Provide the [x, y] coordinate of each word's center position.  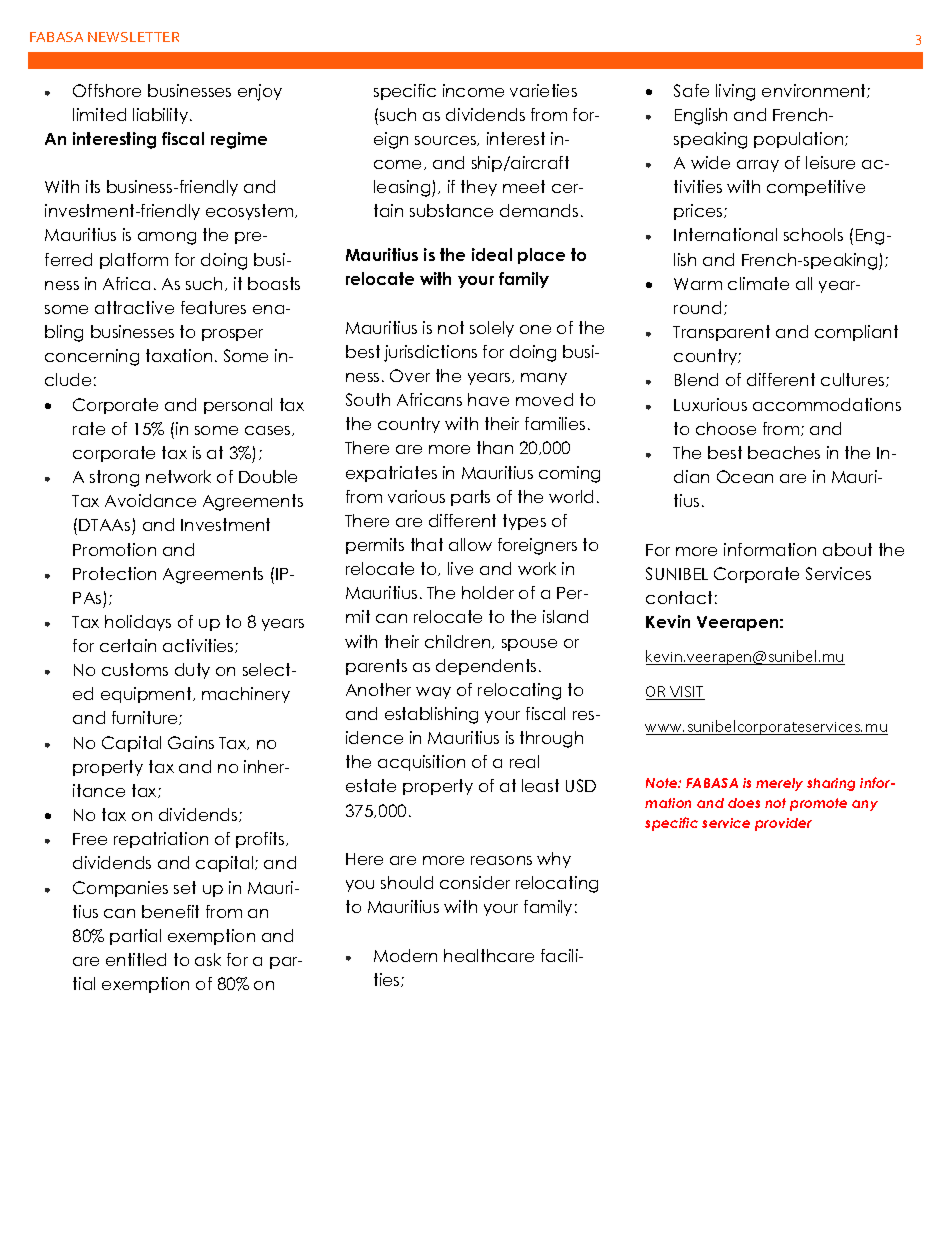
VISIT [686, 693]
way [433, 693]
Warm [698, 284]
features [213, 307]
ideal [492, 254]
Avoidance [150, 500]
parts [470, 498]
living [735, 92]
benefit [170, 911]
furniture [146, 718]
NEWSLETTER [133, 37]
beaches [784, 452]
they [479, 188]
